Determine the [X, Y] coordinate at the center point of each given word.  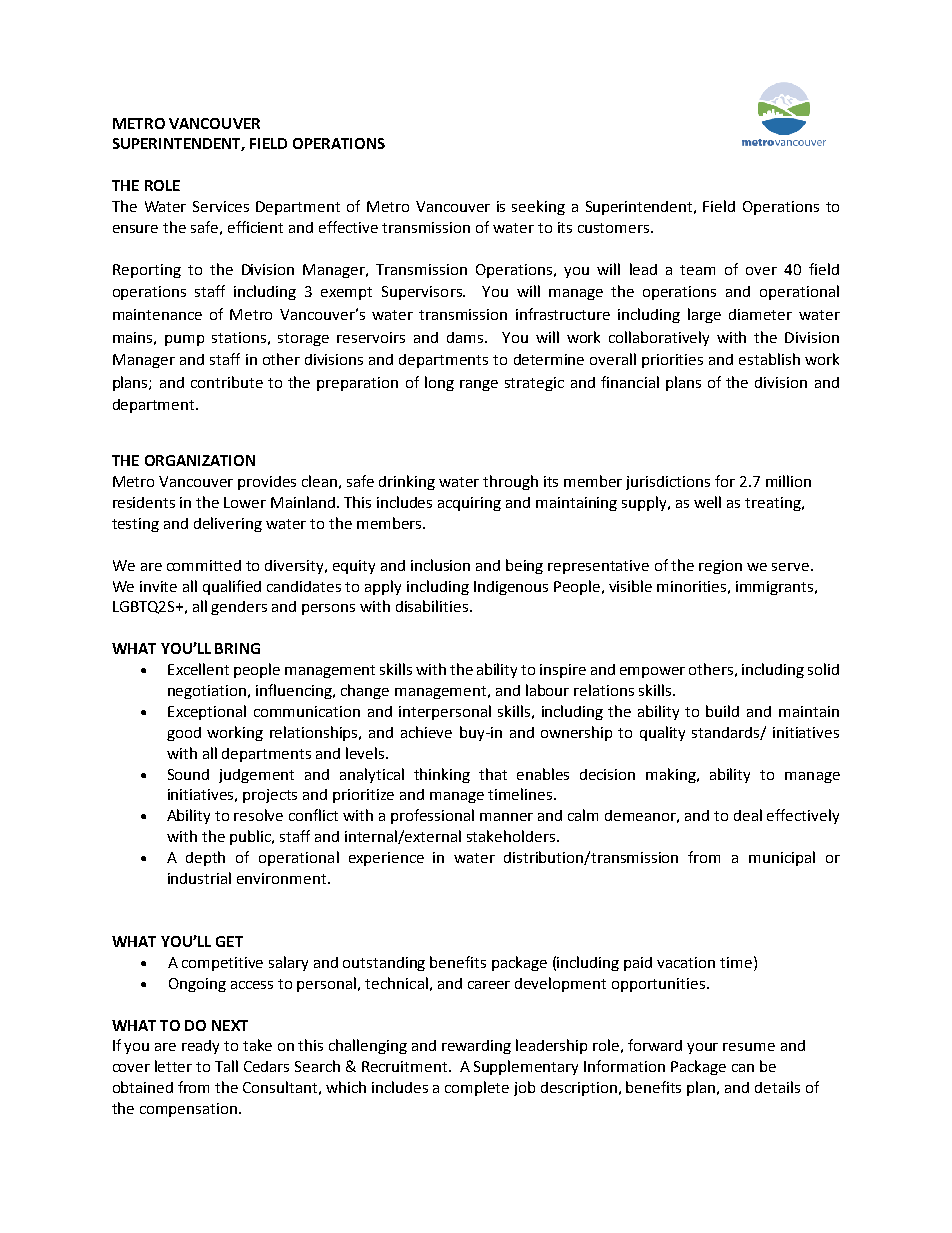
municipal [782, 858]
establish [769, 359]
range [479, 385]
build [722, 711]
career [489, 985]
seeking [538, 207]
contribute [227, 382]
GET [229, 941]
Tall [226, 1066]
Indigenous [511, 588]
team [697, 270]
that [493, 774]
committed [204, 565]
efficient [255, 227]
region [720, 567]
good [184, 734]
